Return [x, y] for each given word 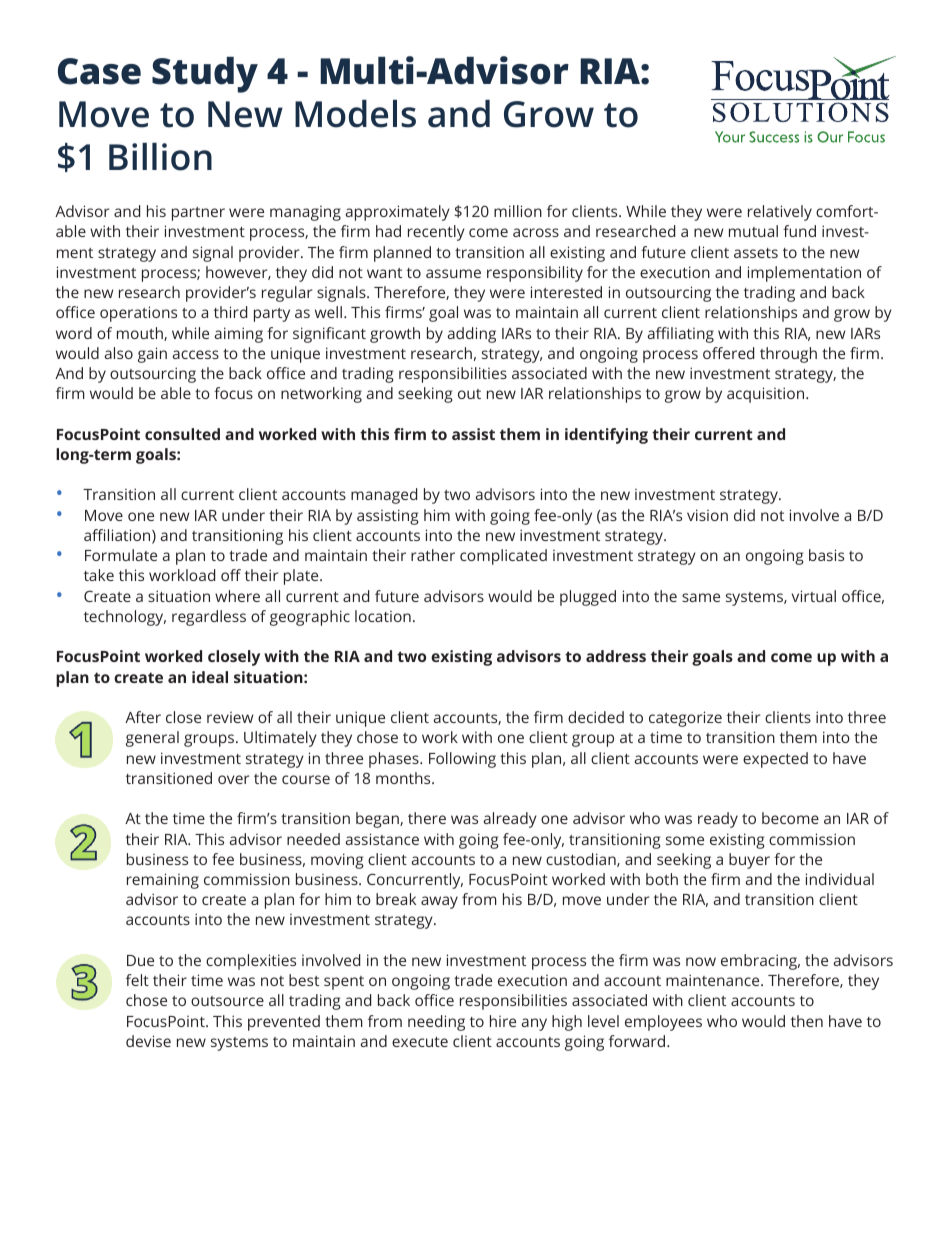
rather [433, 555]
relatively [780, 213]
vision [707, 515]
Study [205, 75]
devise [148, 1041]
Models [355, 114]
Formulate [121, 555]
